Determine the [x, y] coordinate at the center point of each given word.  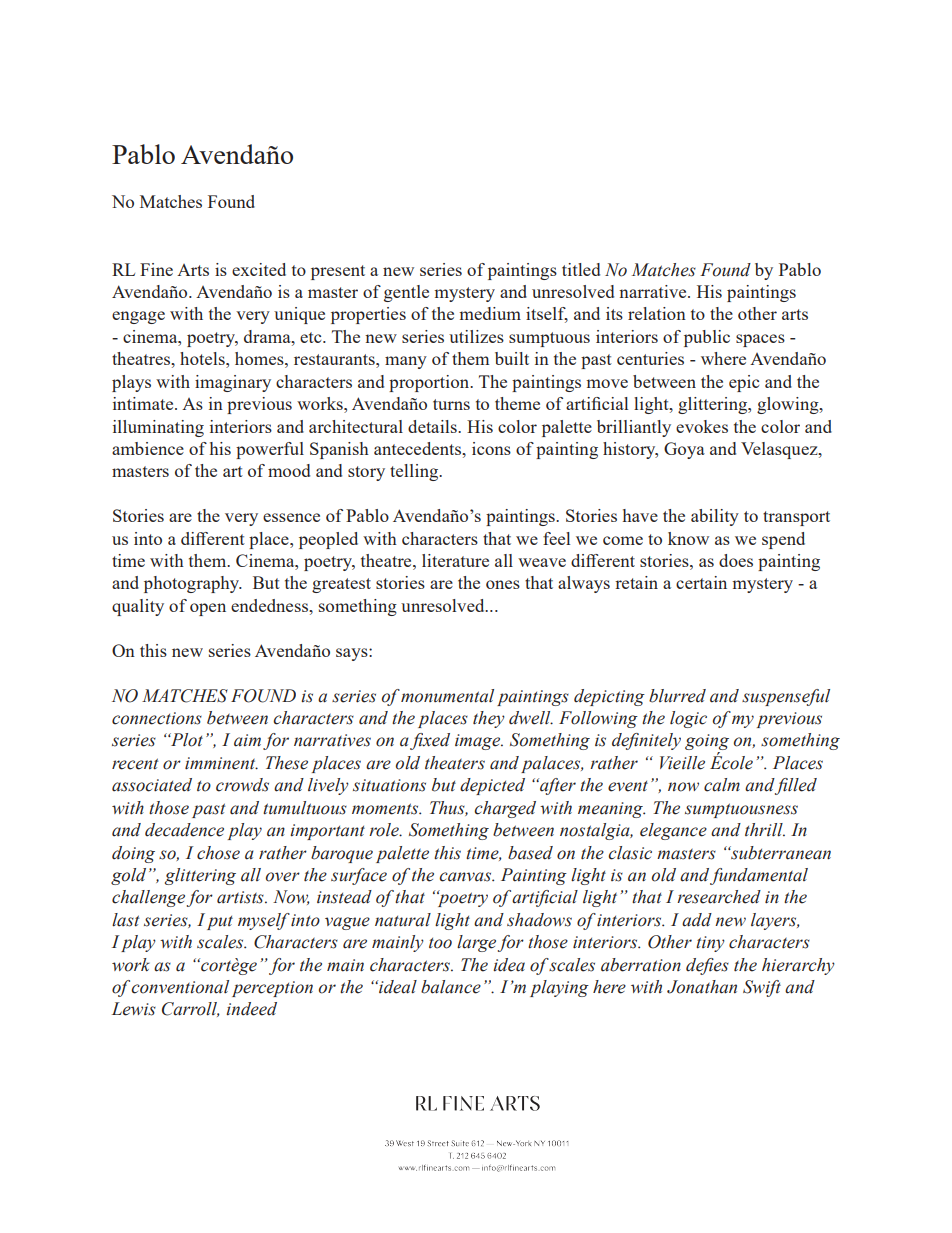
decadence [184, 830]
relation [657, 313]
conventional [180, 987]
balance [451, 987]
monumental [447, 696]
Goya [684, 450]
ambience [148, 448]
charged [505, 809]
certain [701, 582]
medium [490, 313]
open [208, 609]
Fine [156, 269]
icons [491, 448]
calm [722, 785]
